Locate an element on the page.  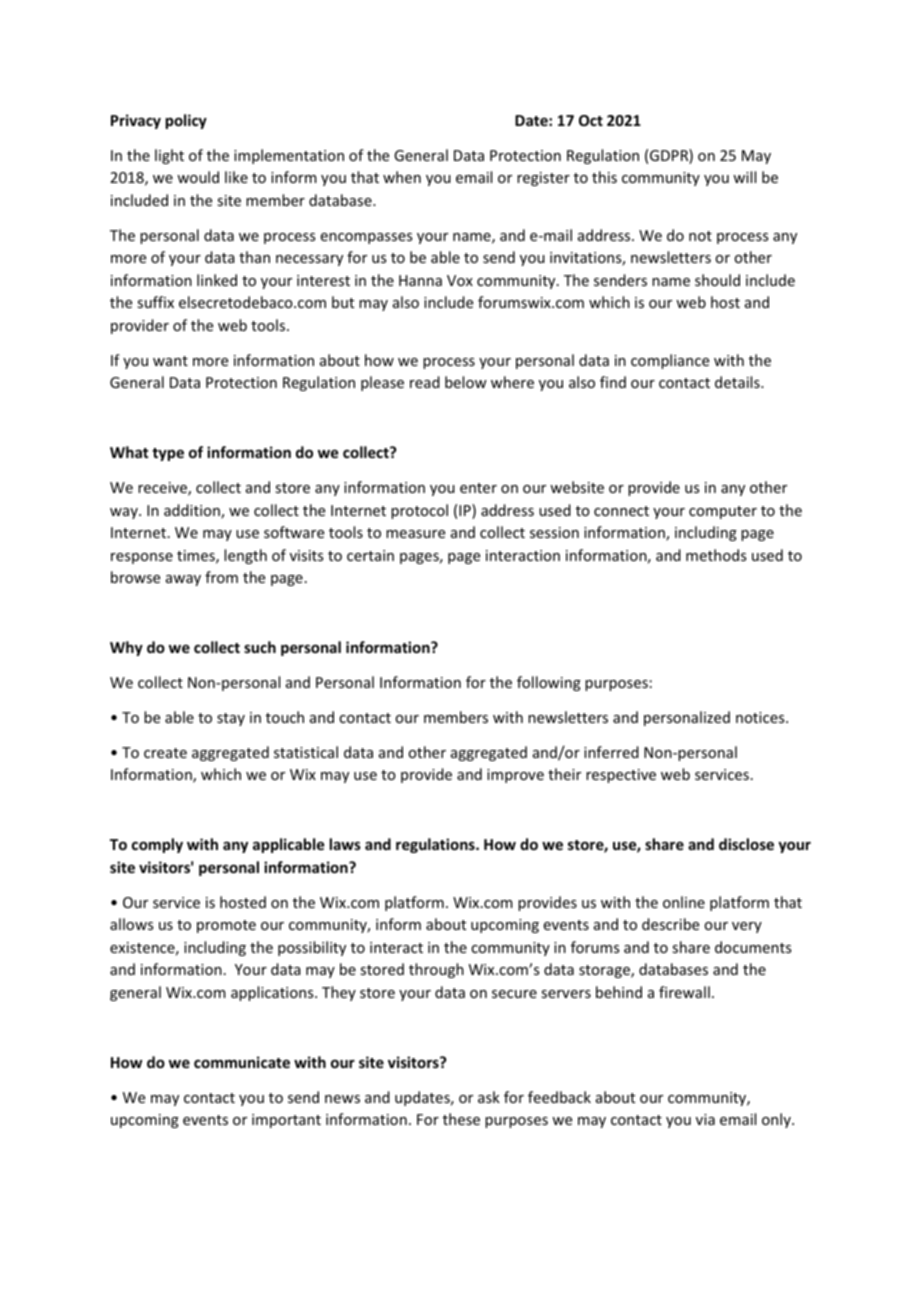
communicate is located at coordinates (242, 1062).
